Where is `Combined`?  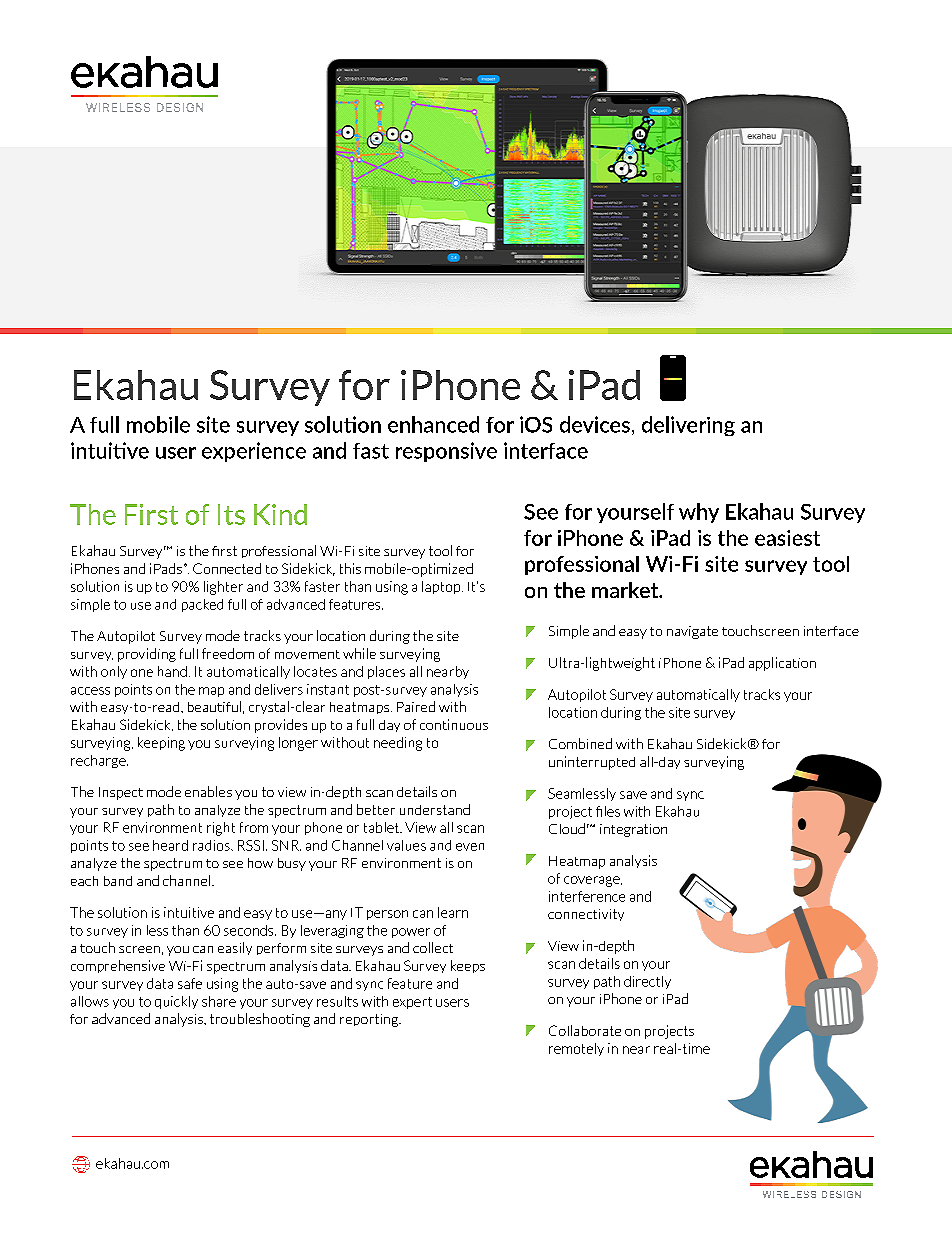 Combined is located at coordinates (580, 743).
